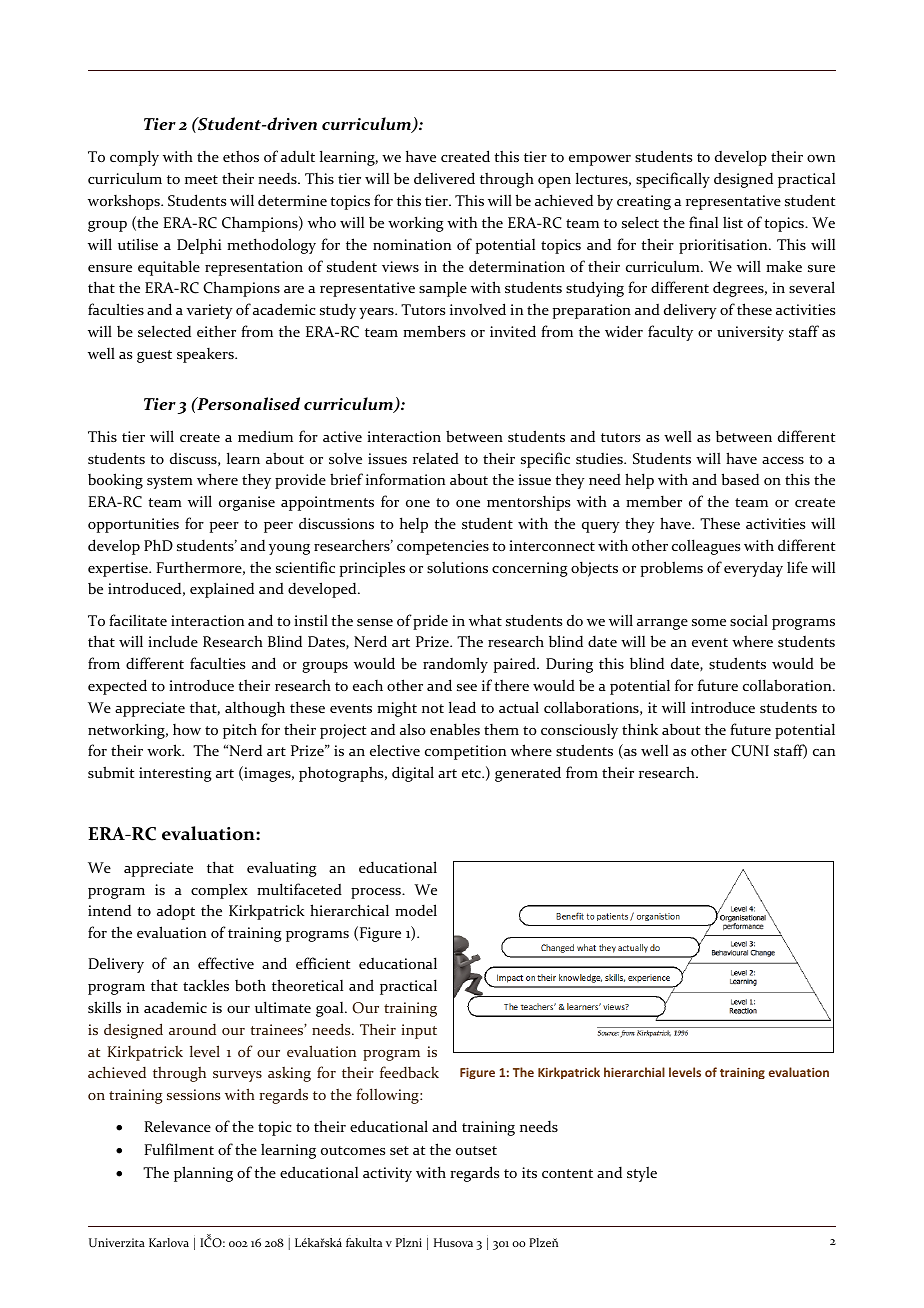 The width and height of the screenshot is (924, 1308). I want to click on list, so click(733, 222).
